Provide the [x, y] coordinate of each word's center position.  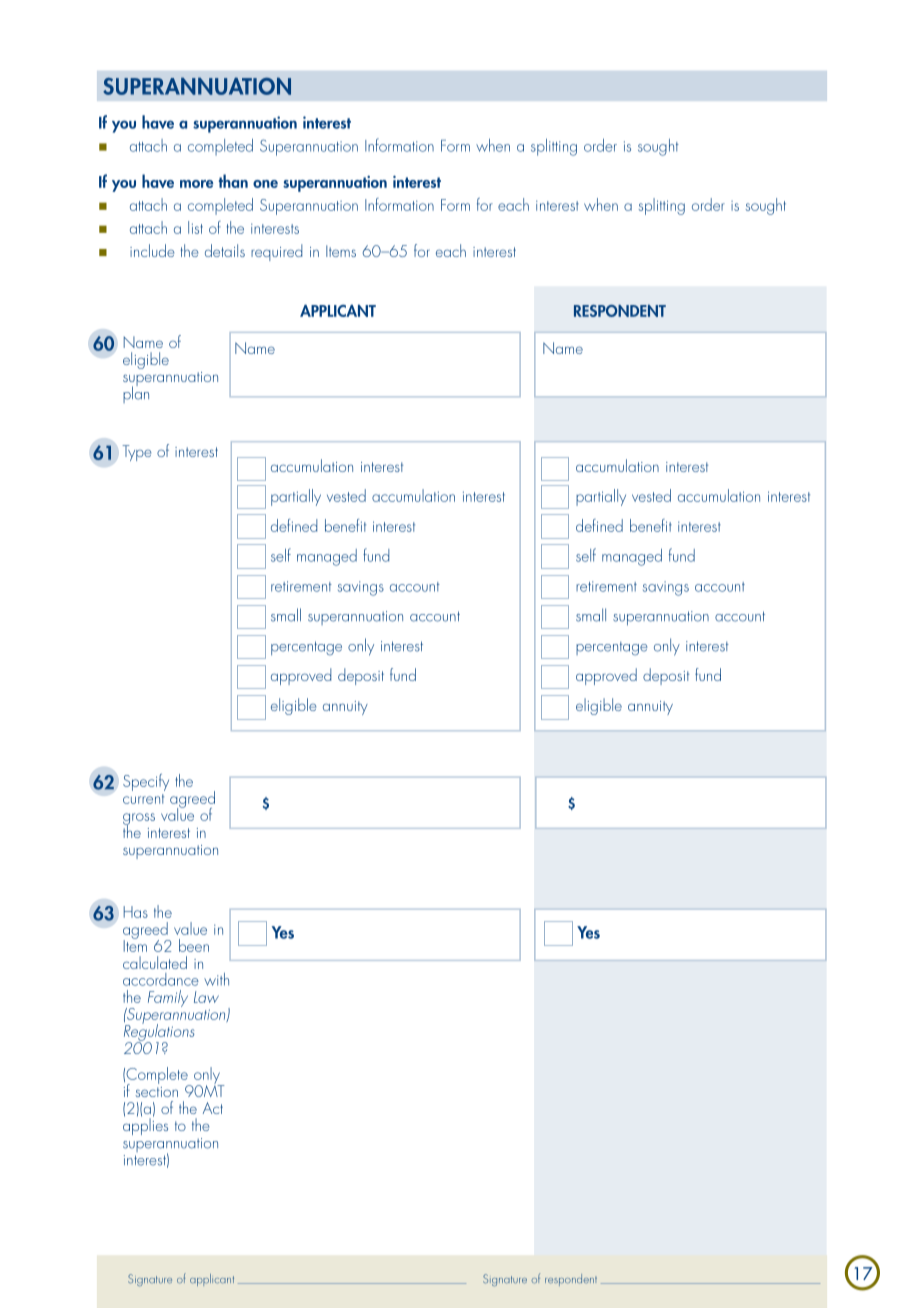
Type [137, 453]
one [265, 184]
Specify [146, 782]
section [156, 1092]
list [195, 227]
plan [136, 393]
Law [206, 997]
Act [213, 1108]
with [216, 979]
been [194, 945]
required [276, 252]
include [152, 250]
